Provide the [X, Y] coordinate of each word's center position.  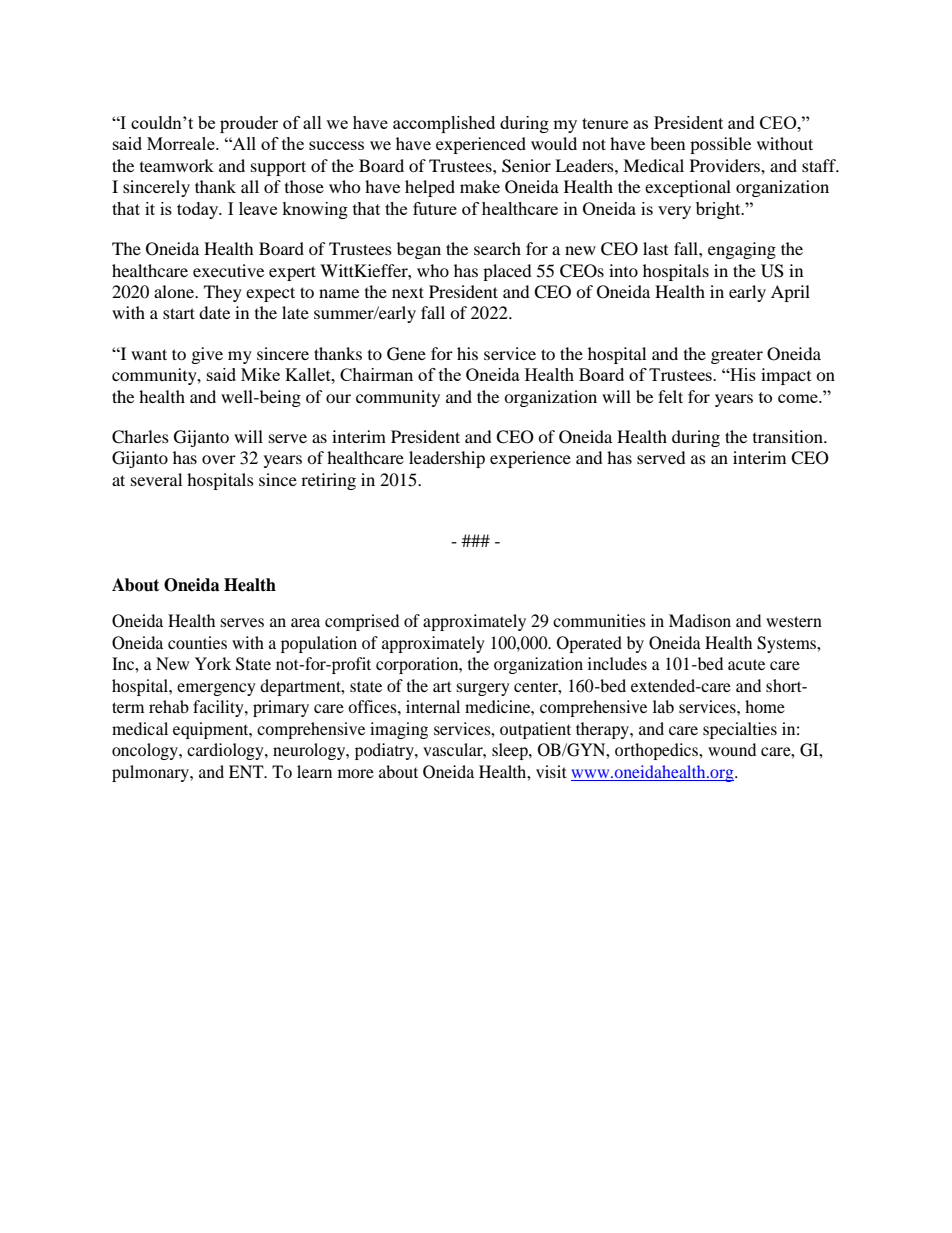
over [219, 459]
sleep [511, 751]
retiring [328, 481]
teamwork [177, 165]
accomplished [444, 124]
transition [789, 436]
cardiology [226, 751]
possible [720, 145]
